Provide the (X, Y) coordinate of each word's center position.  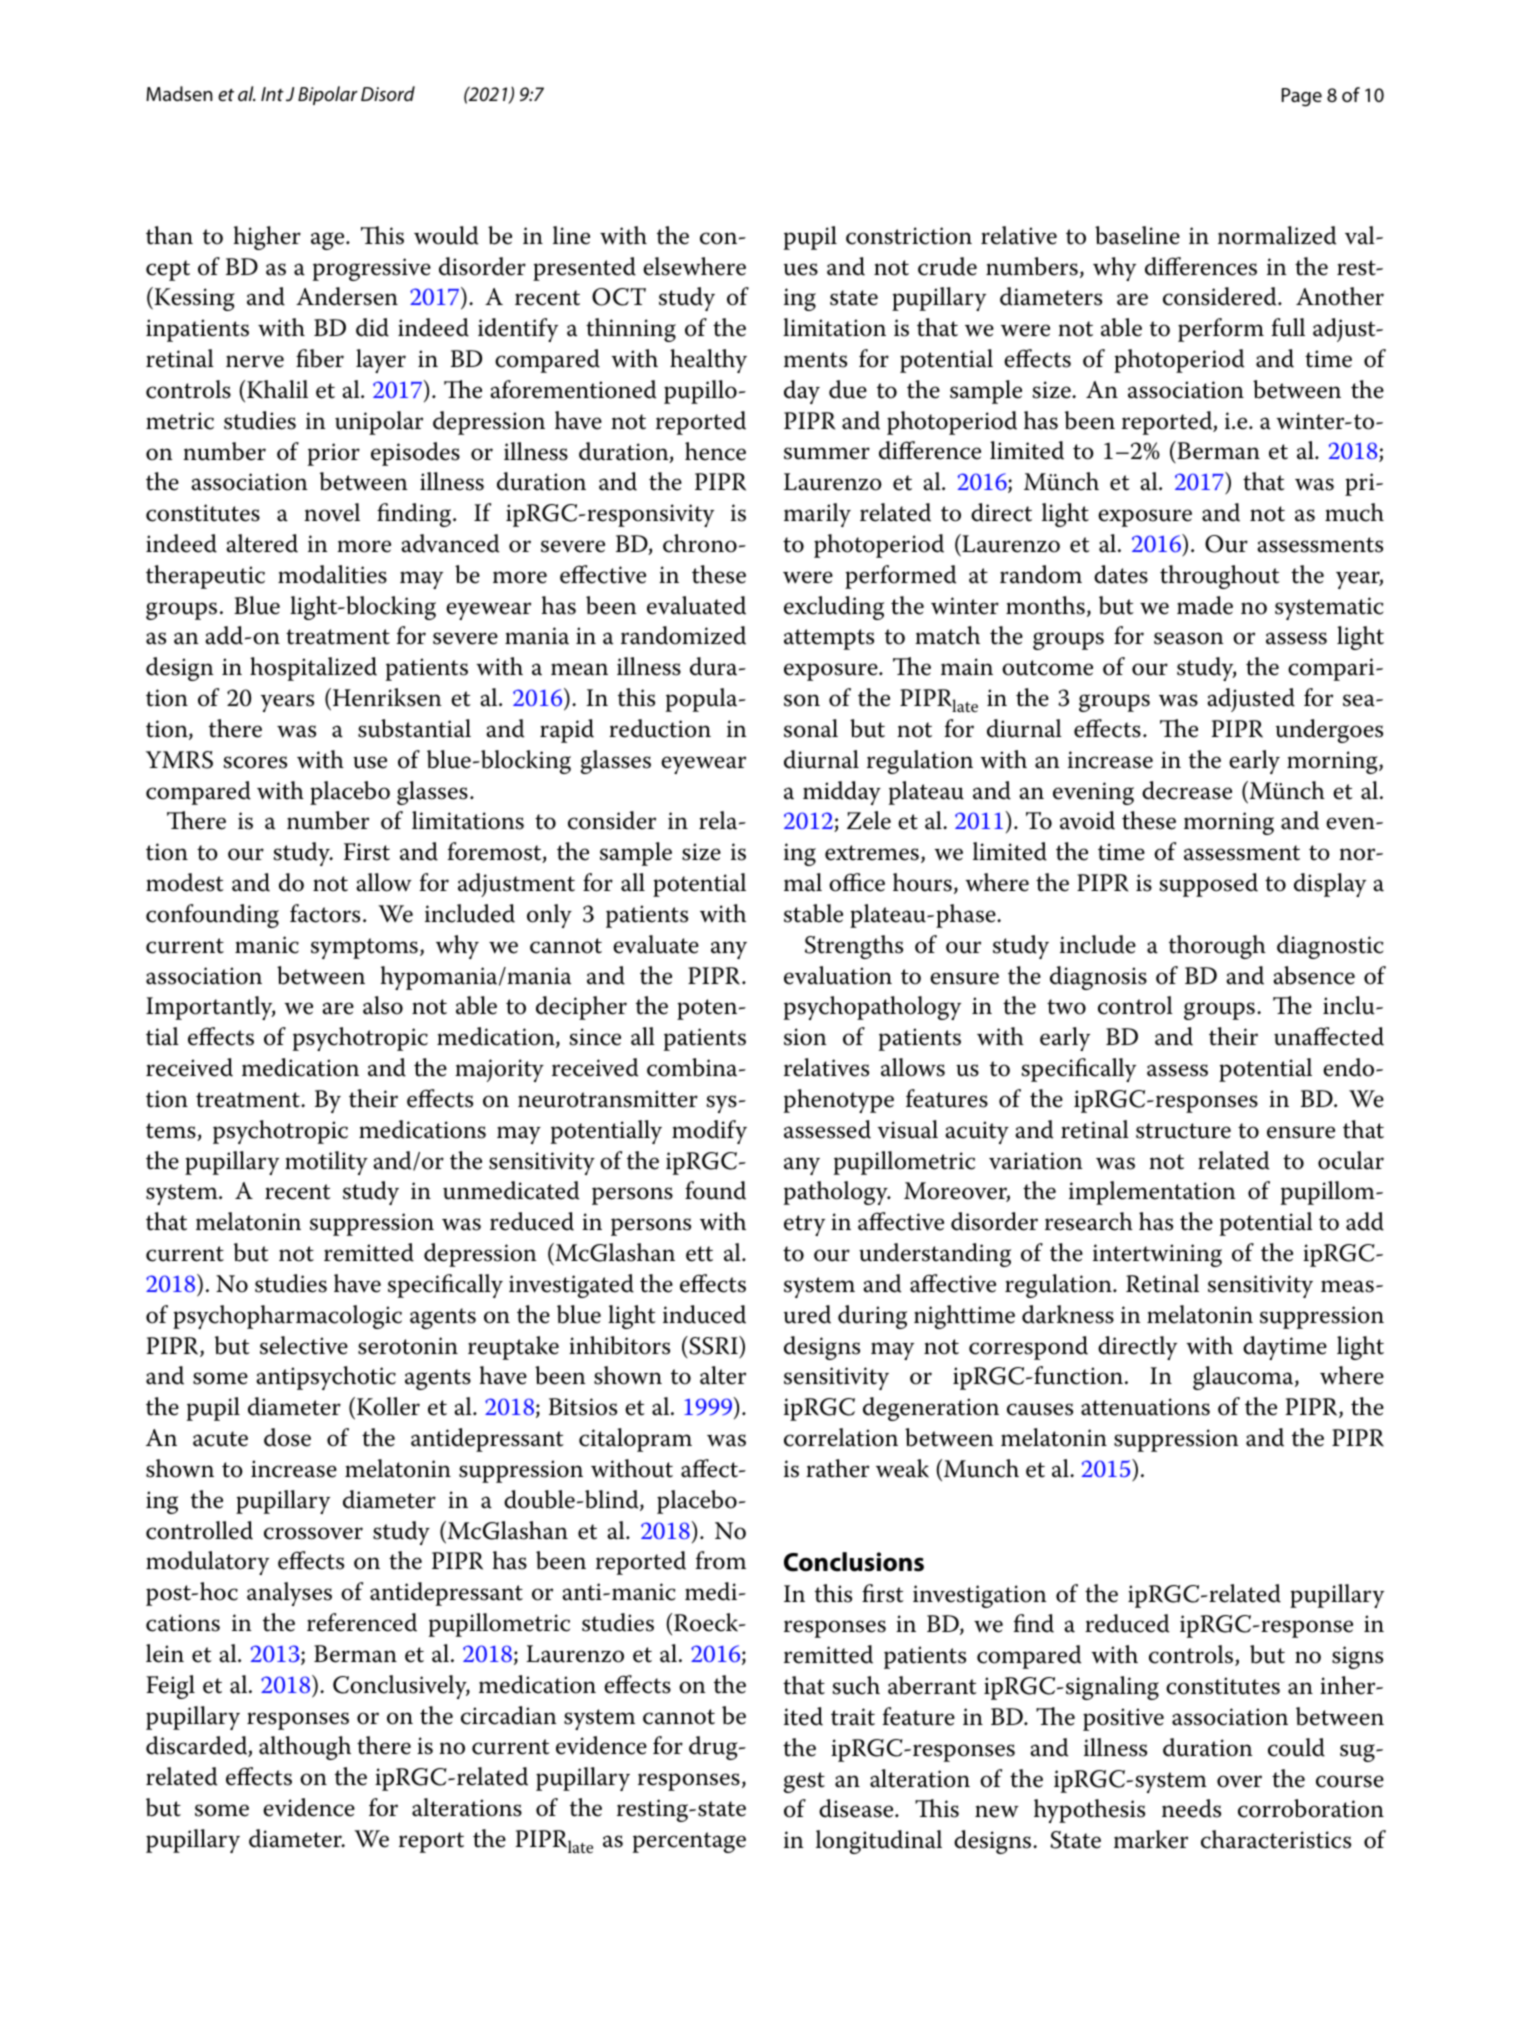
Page (1302, 97)
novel (332, 512)
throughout (1220, 577)
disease (857, 1808)
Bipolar (328, 95)
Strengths (854, 947)
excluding (834, 608)
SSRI (713, 1345)
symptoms (364, 948)
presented (584, 269)
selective (304, 1345)
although (305, 1748)
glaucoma (1244, 1378)
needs (1191, 1808)
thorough (1217, 947)
